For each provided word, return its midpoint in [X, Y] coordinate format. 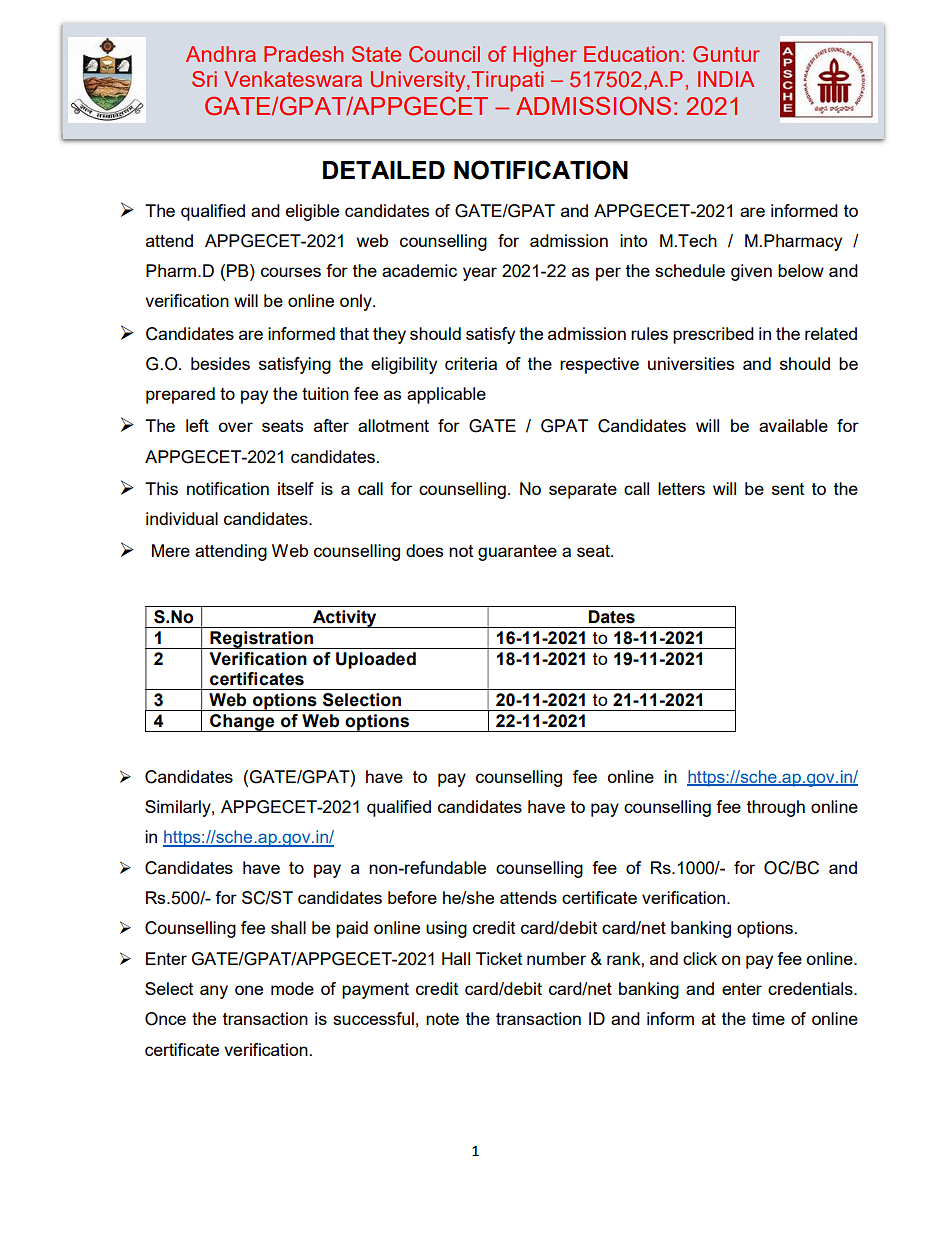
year [480, 274]
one [249, 990]
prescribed [713, 335]
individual [182, 518]
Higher [545, 56]
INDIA [726, 79]
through [776, 808]
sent [788, 489]
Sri [204, 79]
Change [242, 723]
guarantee [517, 553]
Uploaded [376, 660]
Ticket [499, 958]
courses [291, 272]
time [768, 1018]
